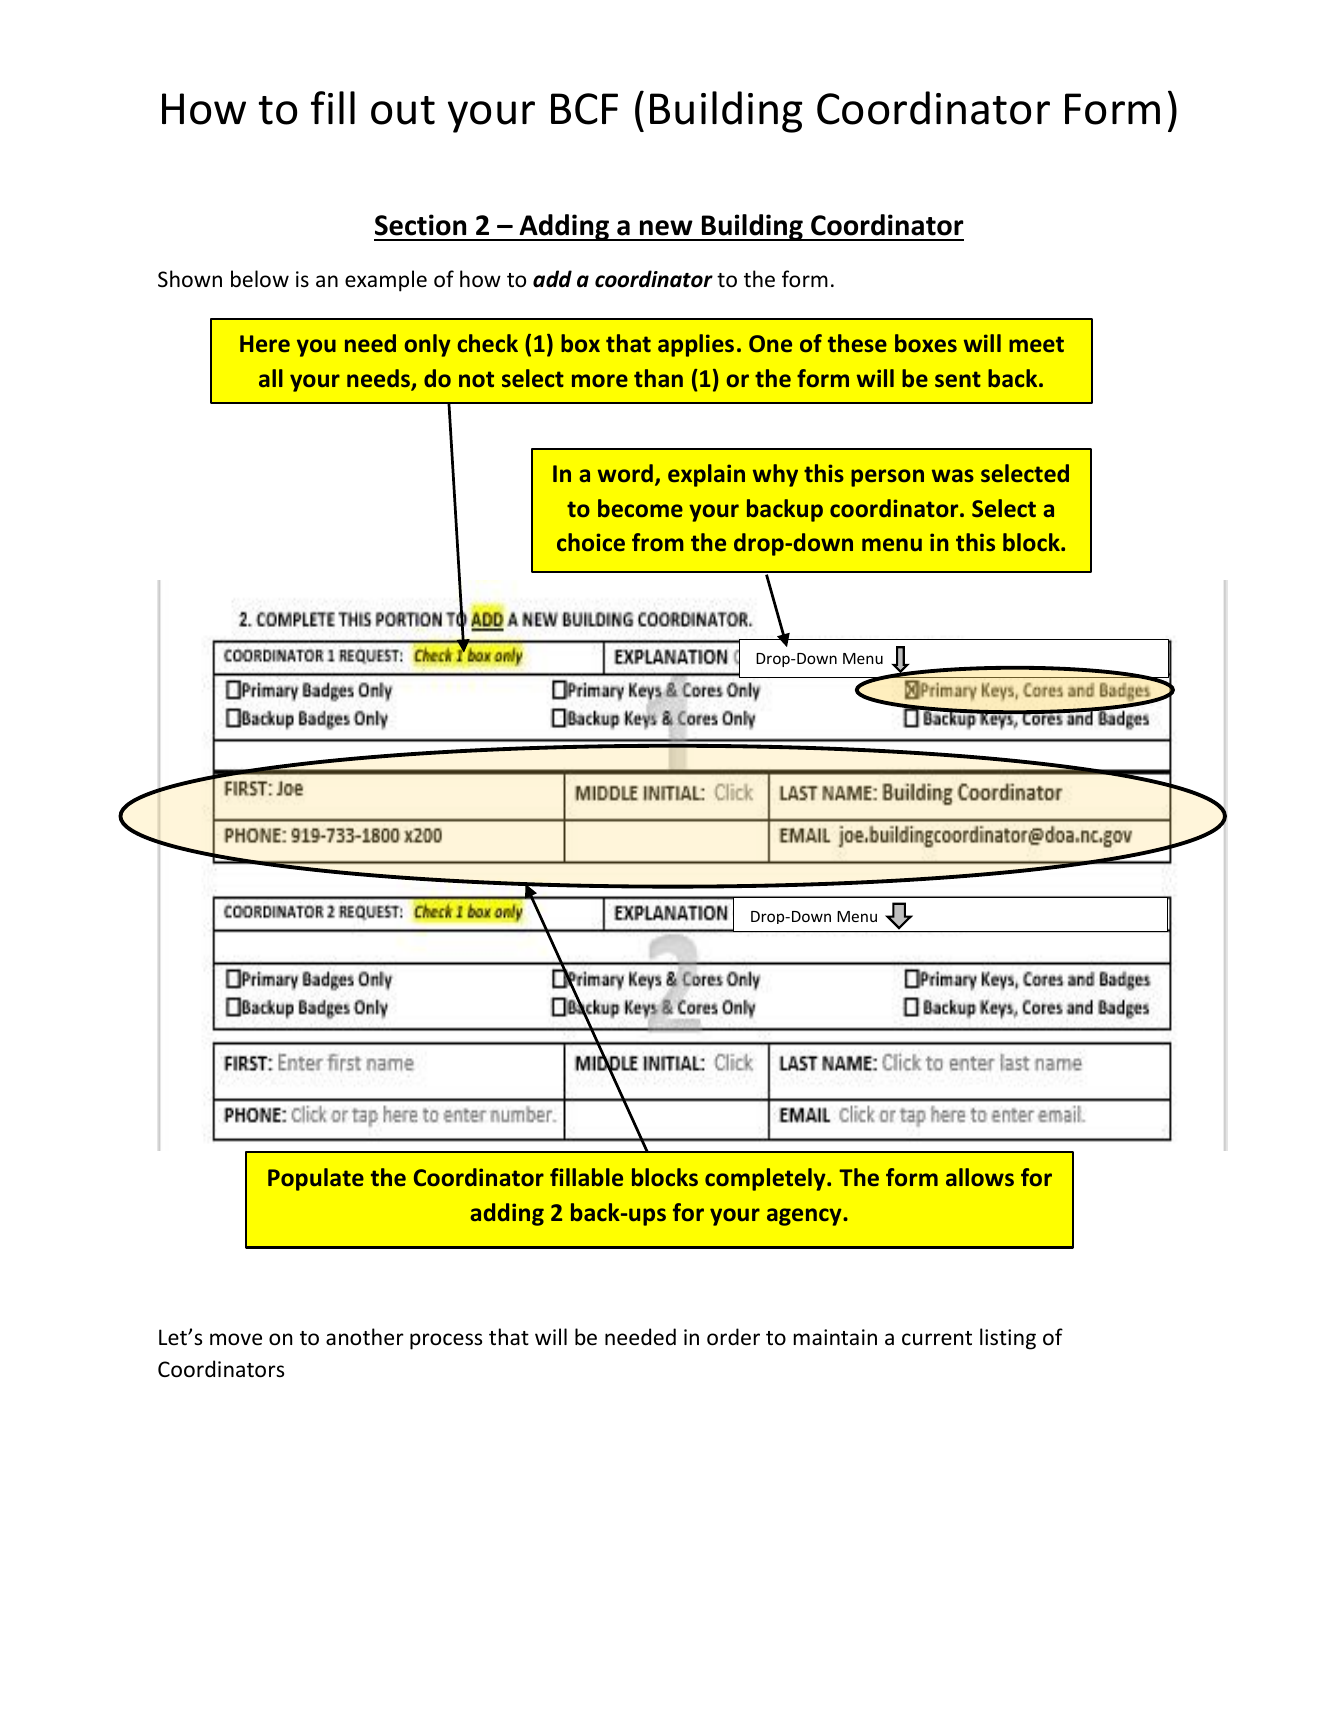  What do you see at coordinates (657, 542) in the image?
I see `from` at bounding box center [657, 542].
